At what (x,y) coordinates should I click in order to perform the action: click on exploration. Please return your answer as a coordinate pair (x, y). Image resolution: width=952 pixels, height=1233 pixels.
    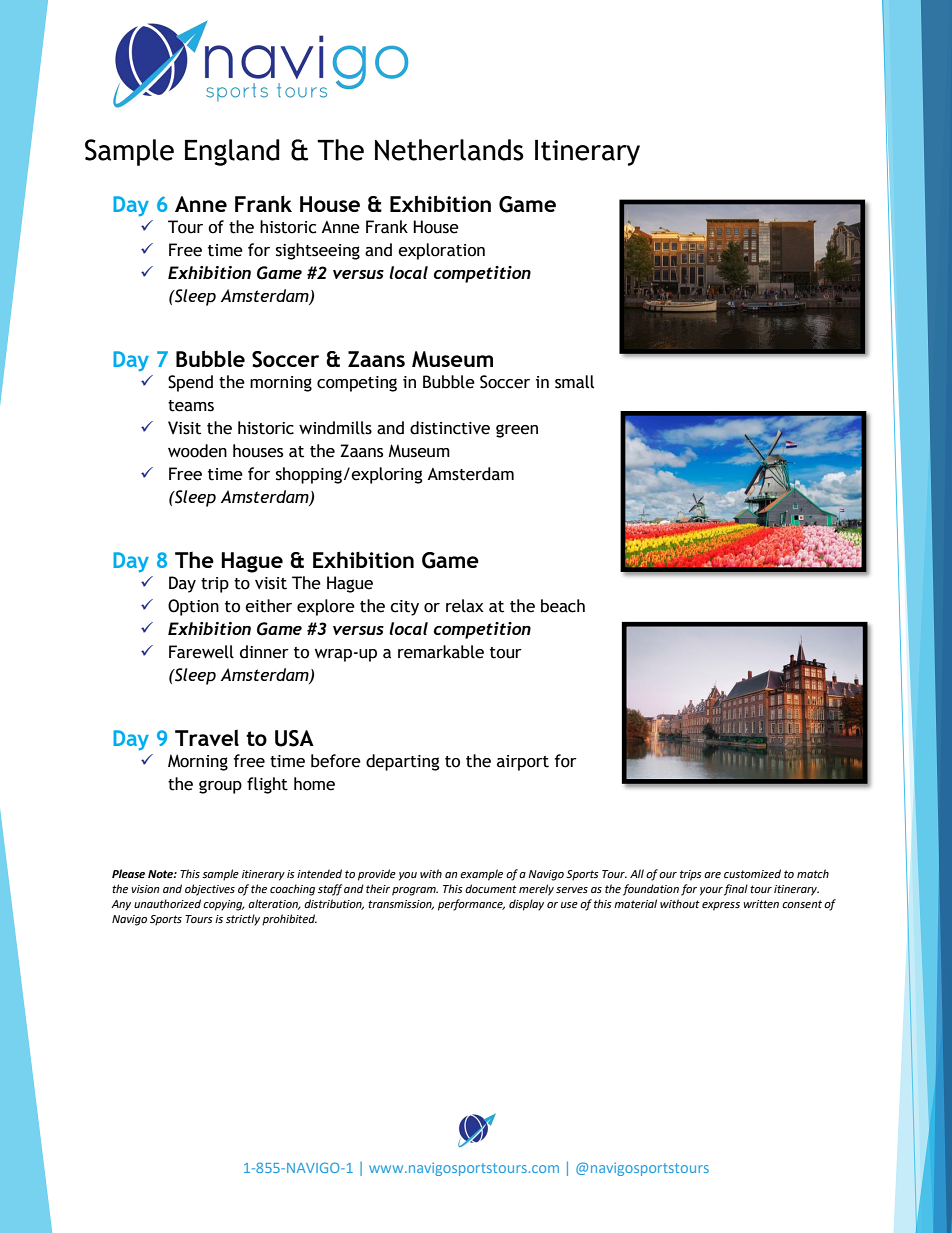
    Looking at the image, I should click on (441, 251).
